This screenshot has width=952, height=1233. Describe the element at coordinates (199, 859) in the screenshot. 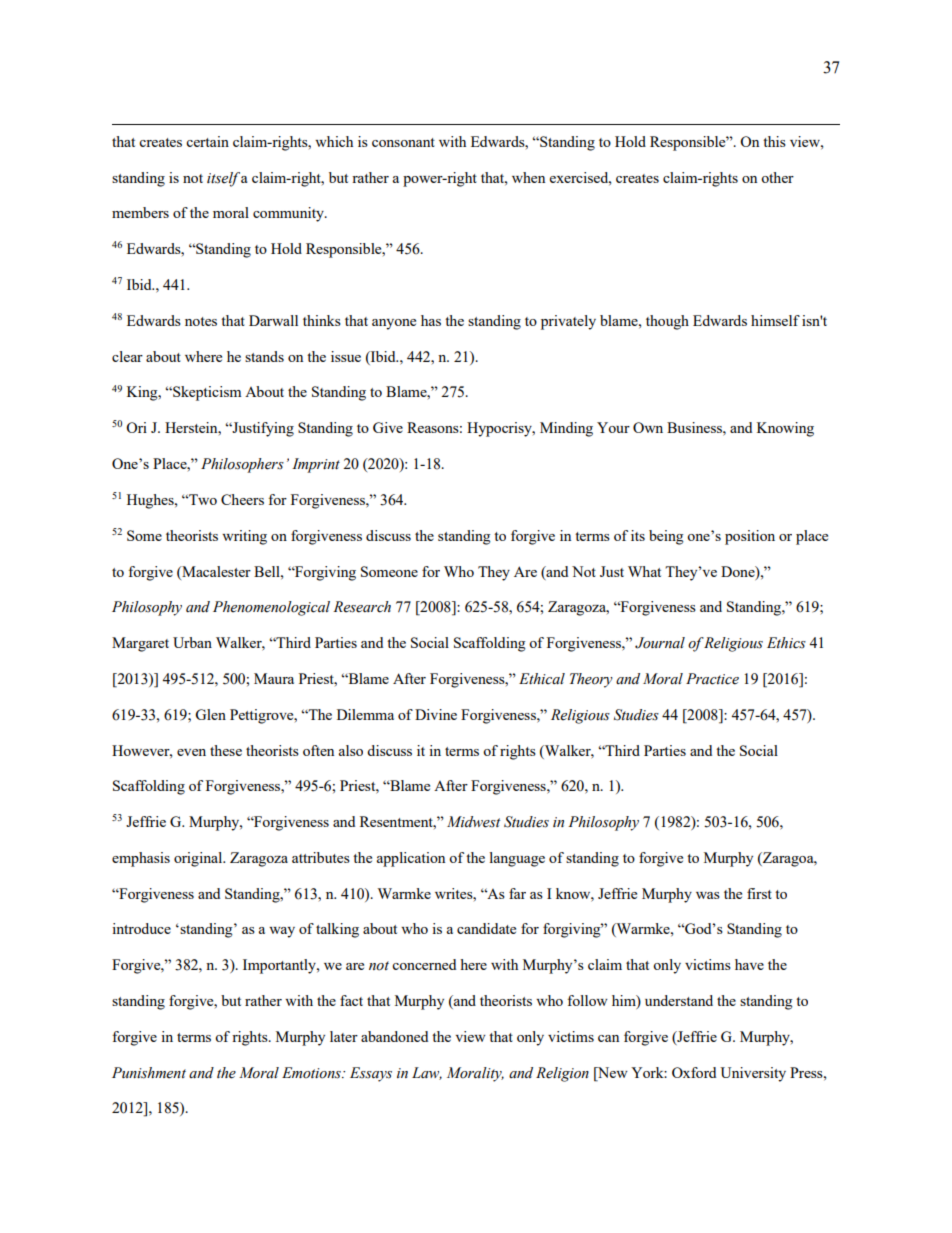

I see `original` at that location.
